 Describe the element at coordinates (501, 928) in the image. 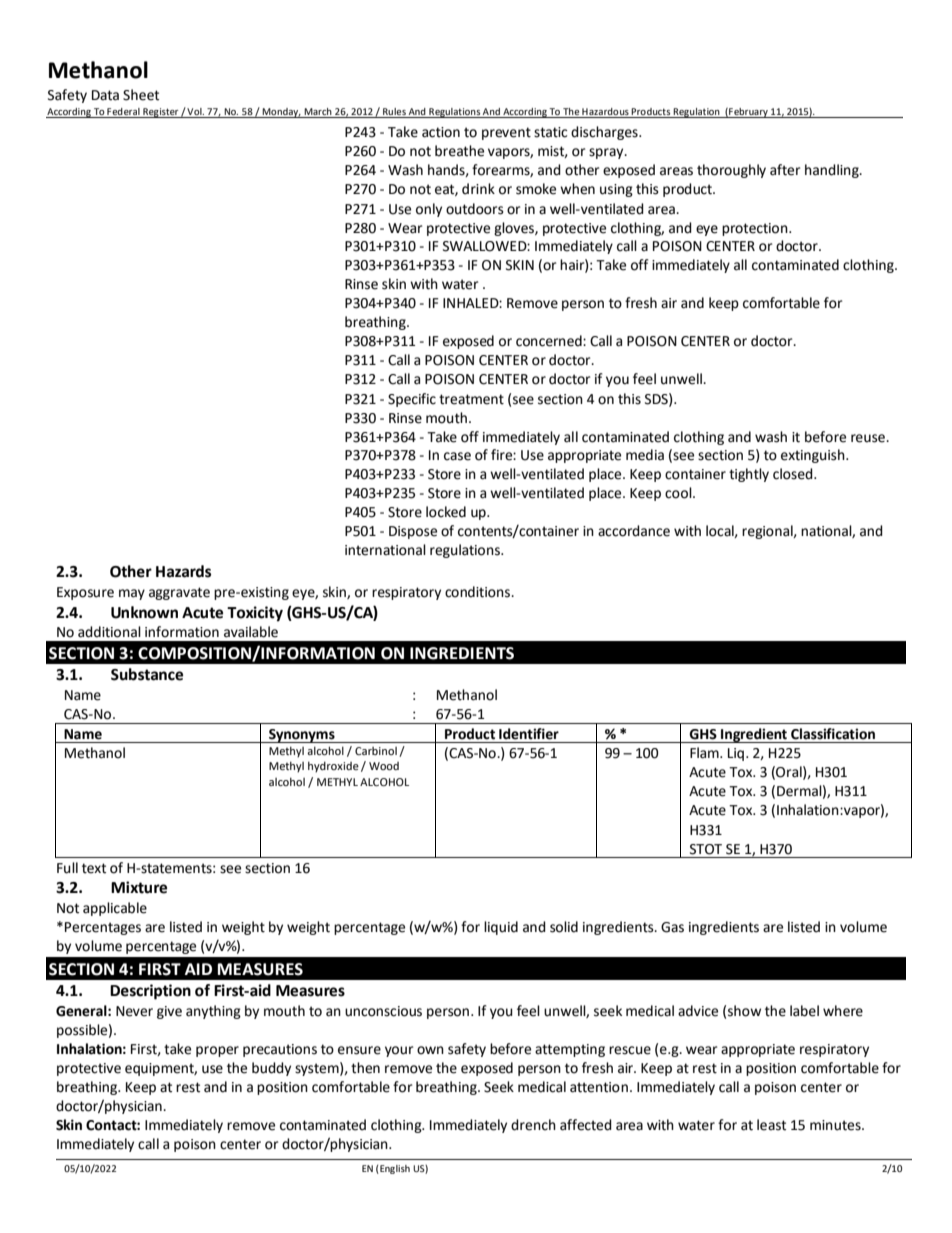

I see `liquid` at that location.
